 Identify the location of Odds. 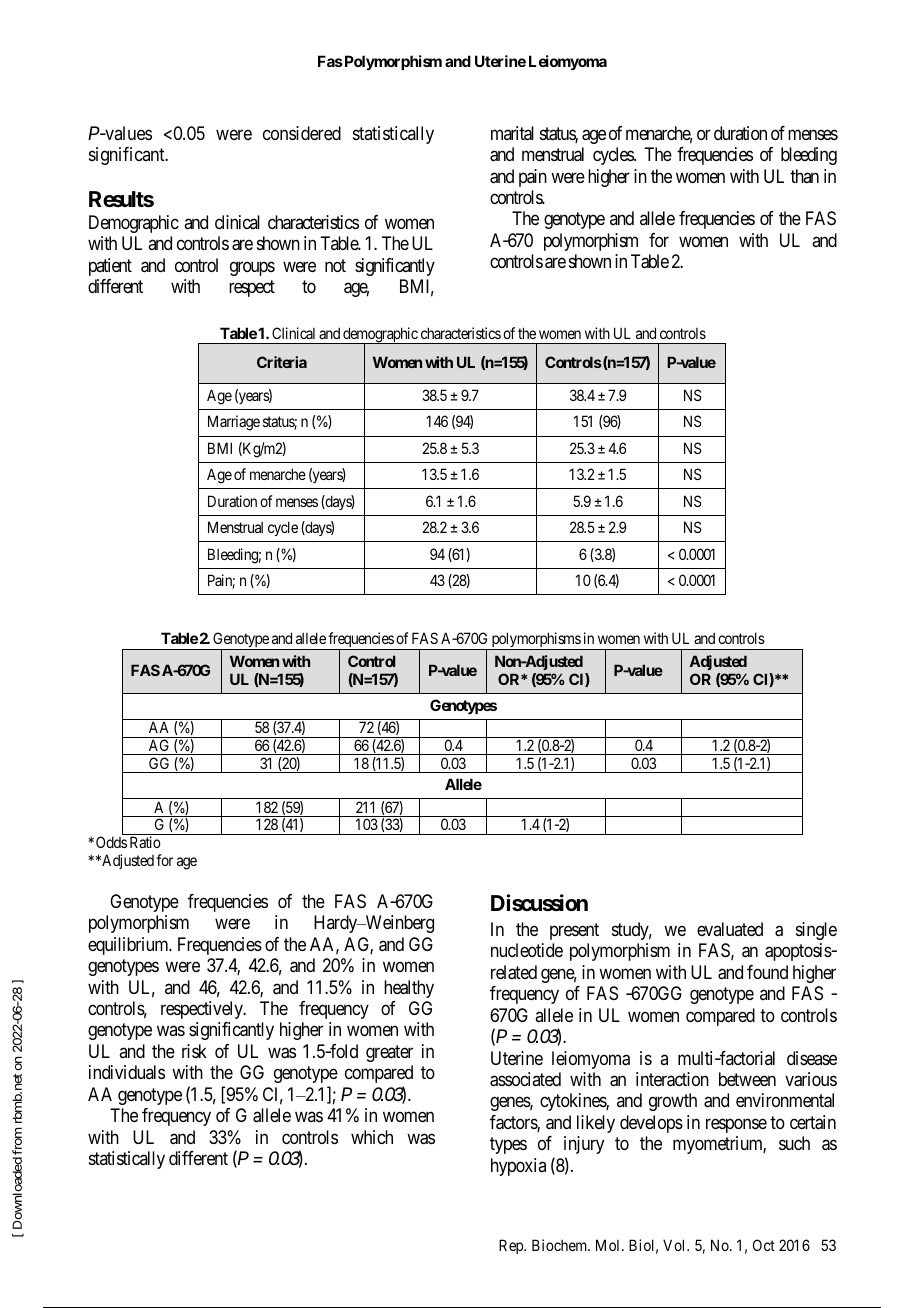
(111, 842).
